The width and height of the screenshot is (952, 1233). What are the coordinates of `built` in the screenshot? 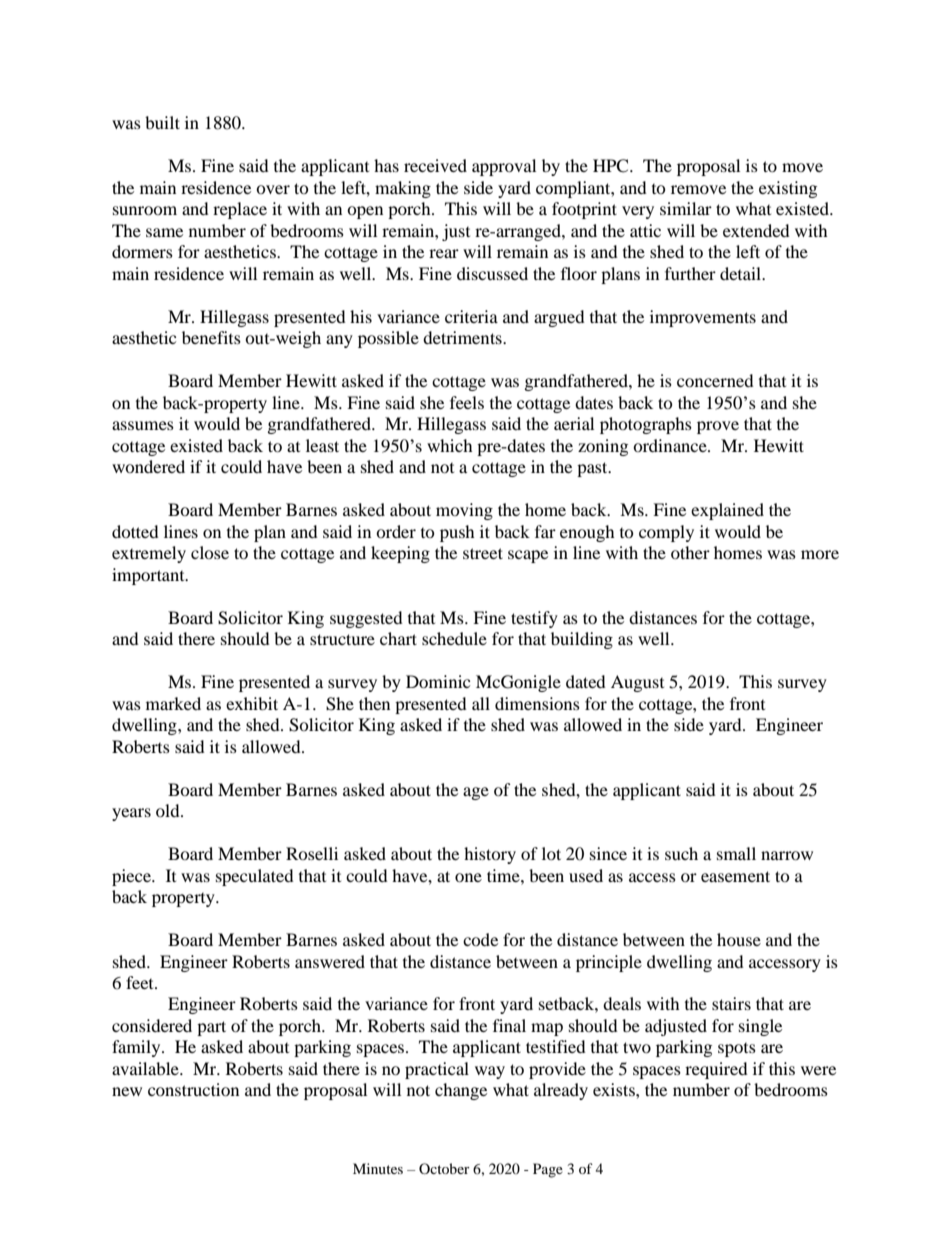 It's located at (162, 122).
